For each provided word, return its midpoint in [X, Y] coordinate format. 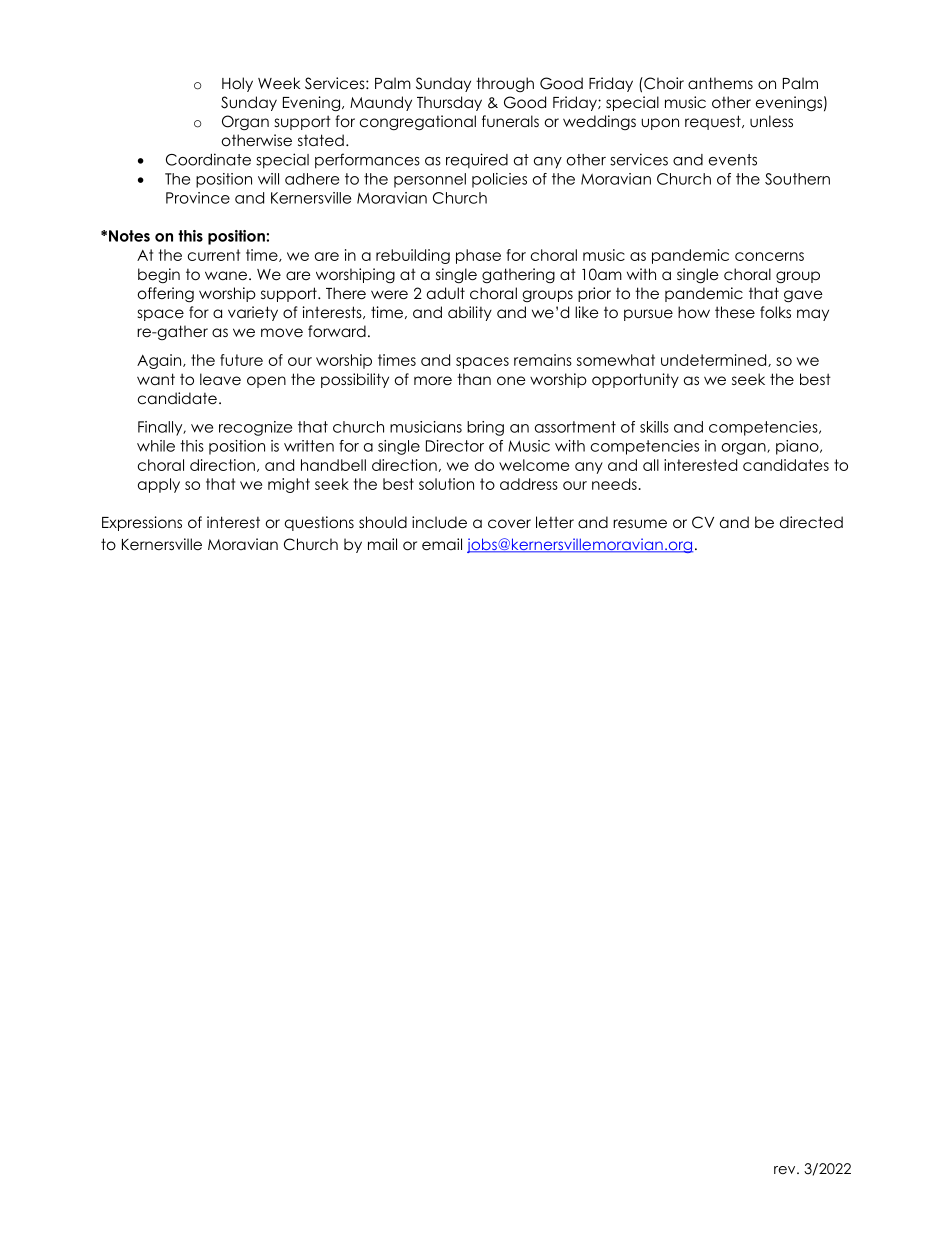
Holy [237, 84]
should [383, 522]
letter [555, 522]
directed [811, 522]
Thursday [449, 103]
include [439, 522]
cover [509, 524]
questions [319, 523]
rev [786, 1170]
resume [640, 524]
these [735, 312]
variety [253, 313]
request [714, 122]
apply [159, 485]
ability [470, 313]
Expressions [142, 523]
